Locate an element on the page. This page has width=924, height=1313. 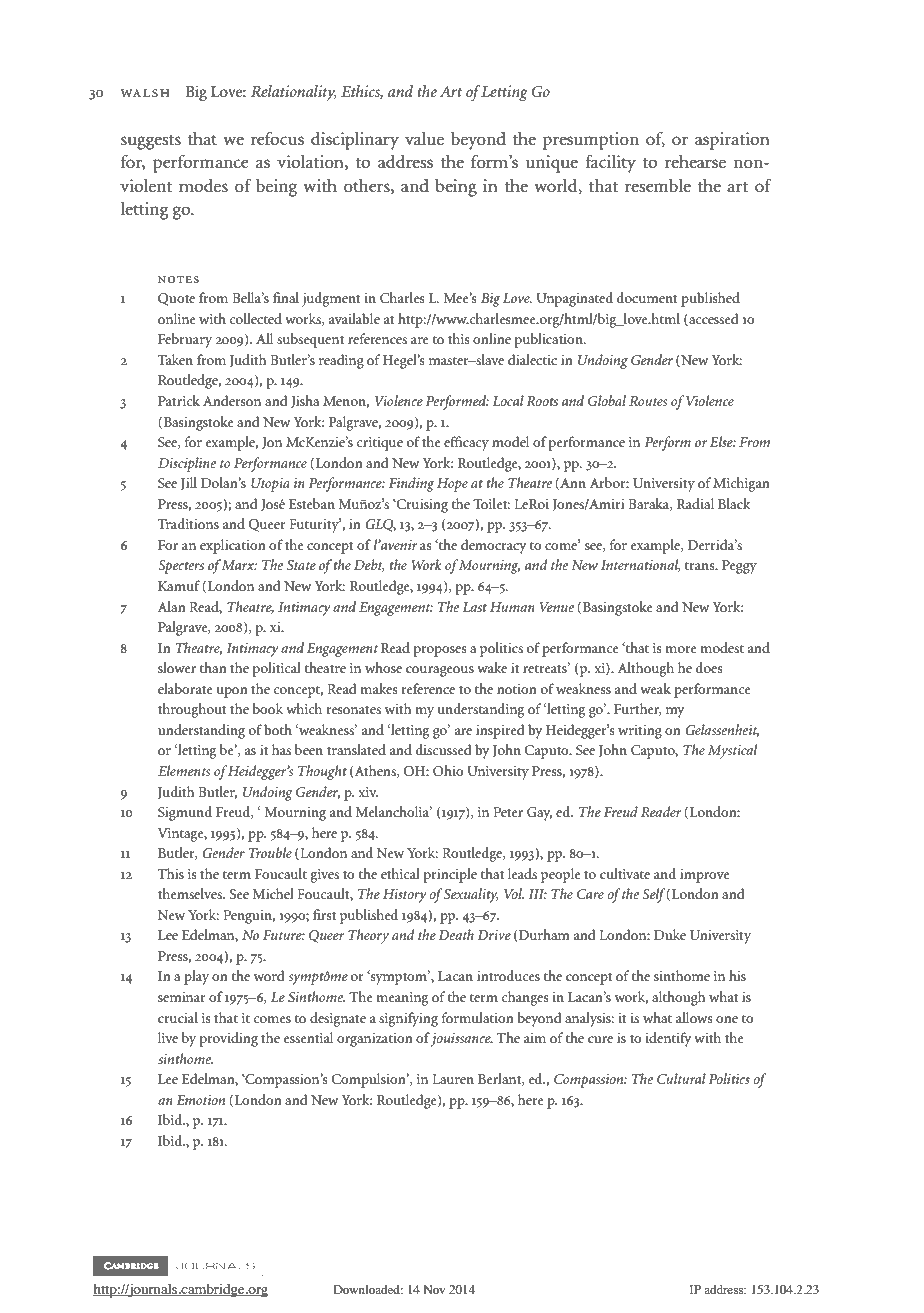
Duke is located at coordinates (670, 934).
